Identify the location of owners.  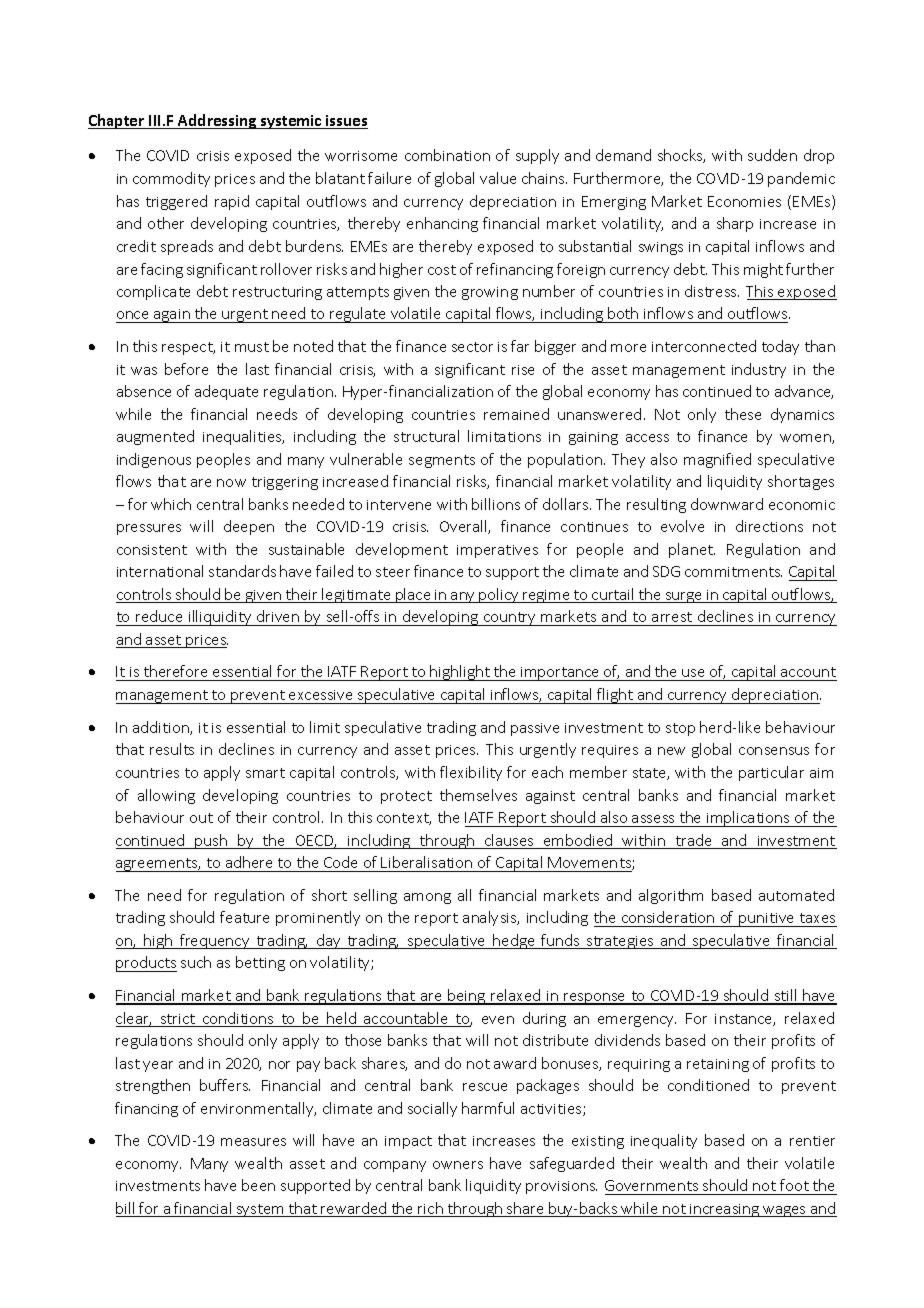
(458, 1165).
